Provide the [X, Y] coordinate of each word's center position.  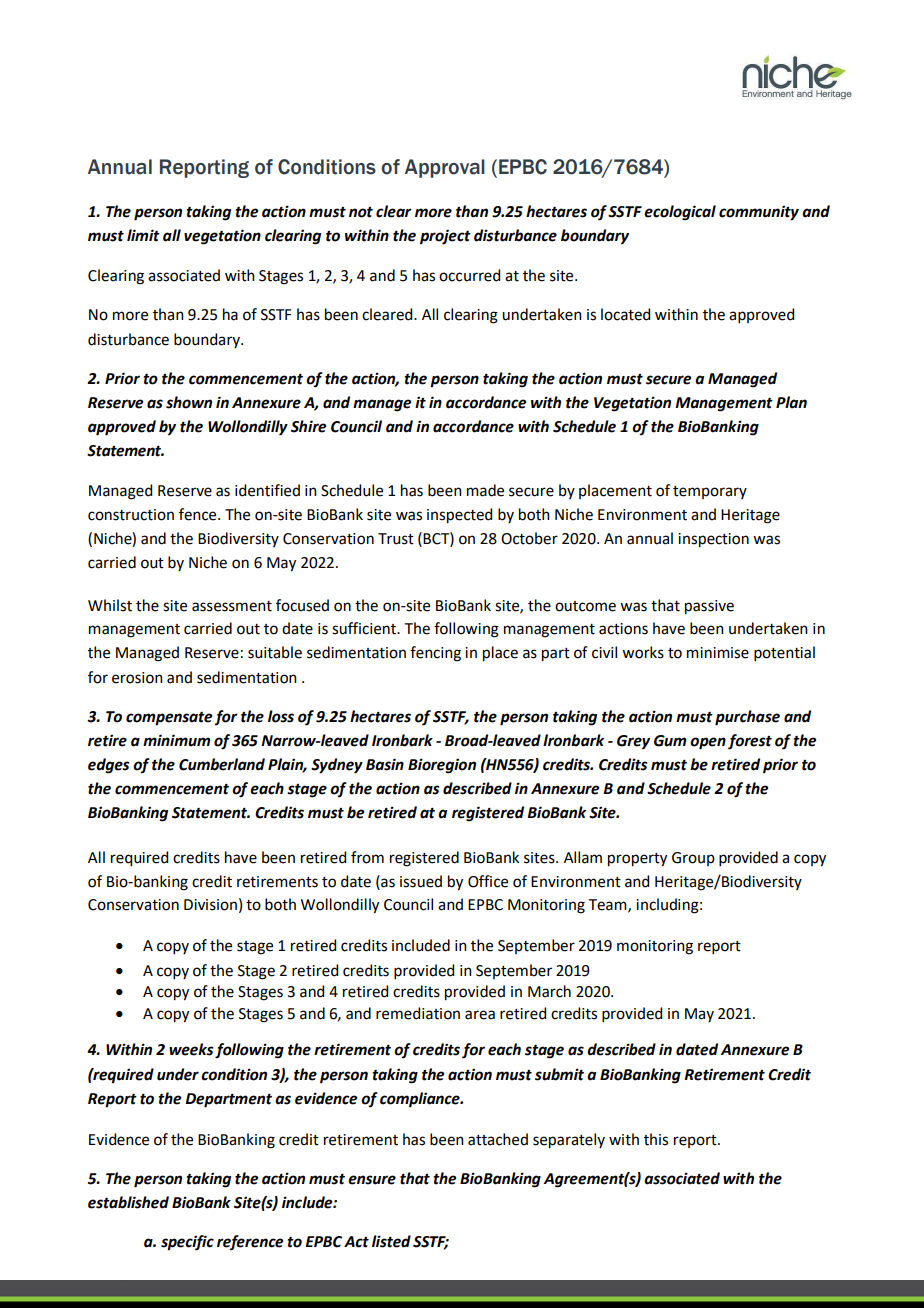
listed [391, 1241]
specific [187, 1243]
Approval [445, 168]
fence [199, 514]
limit [143, 235]
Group [693, 859]
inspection [713, 540]
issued [421, 881]
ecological [680, 213]
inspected [459, 516]
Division [210, 905]
